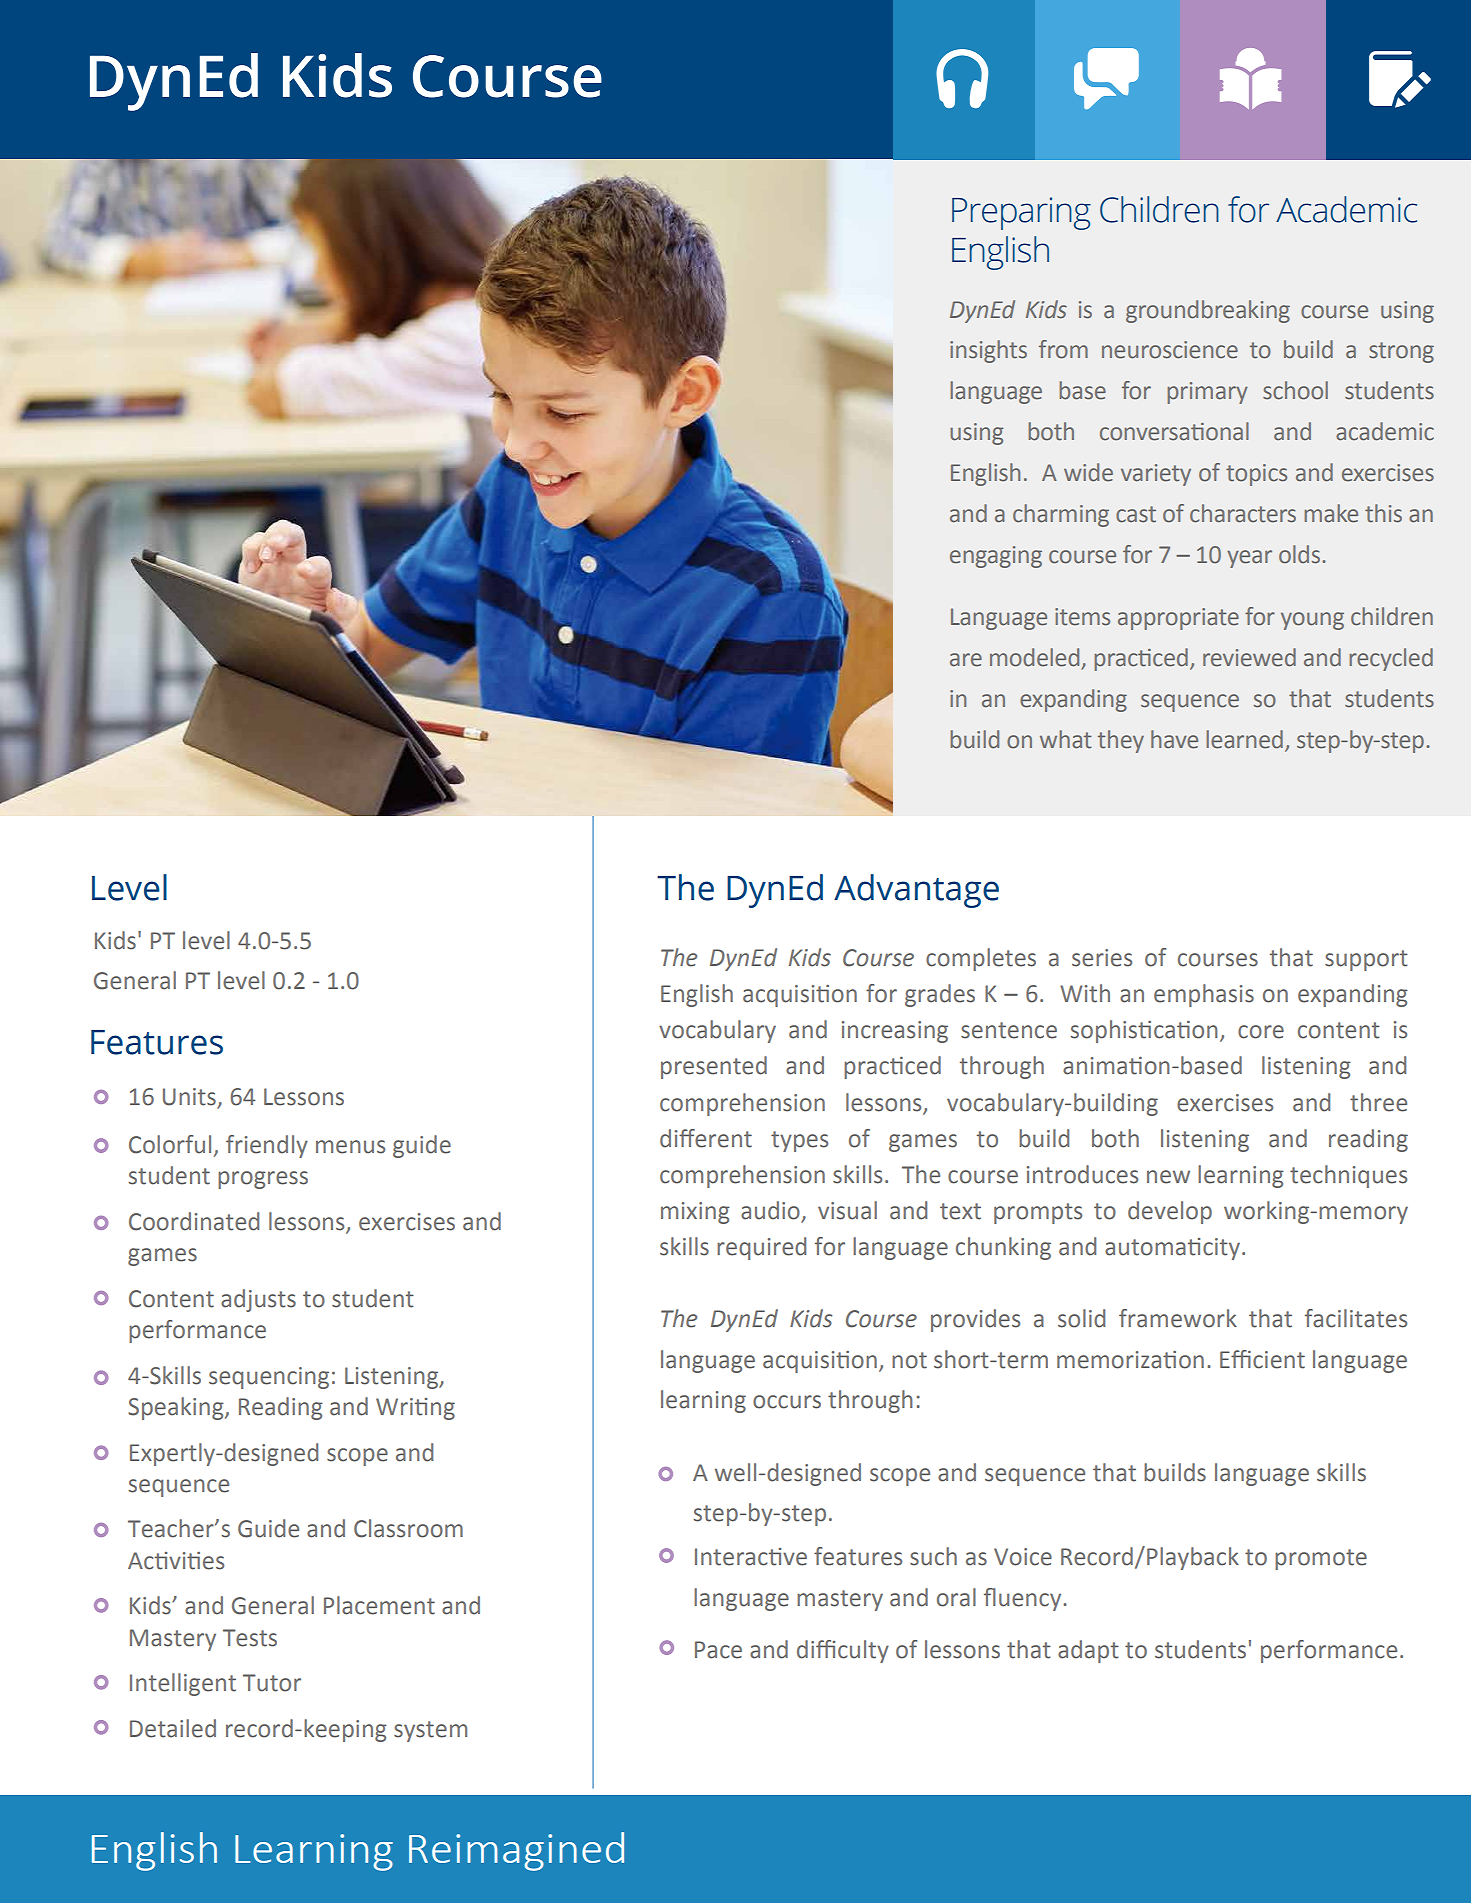  What do you see at coordinates (190, 1098) in the screenshot?
I see `Units` at bounding box center [190, 1098].
